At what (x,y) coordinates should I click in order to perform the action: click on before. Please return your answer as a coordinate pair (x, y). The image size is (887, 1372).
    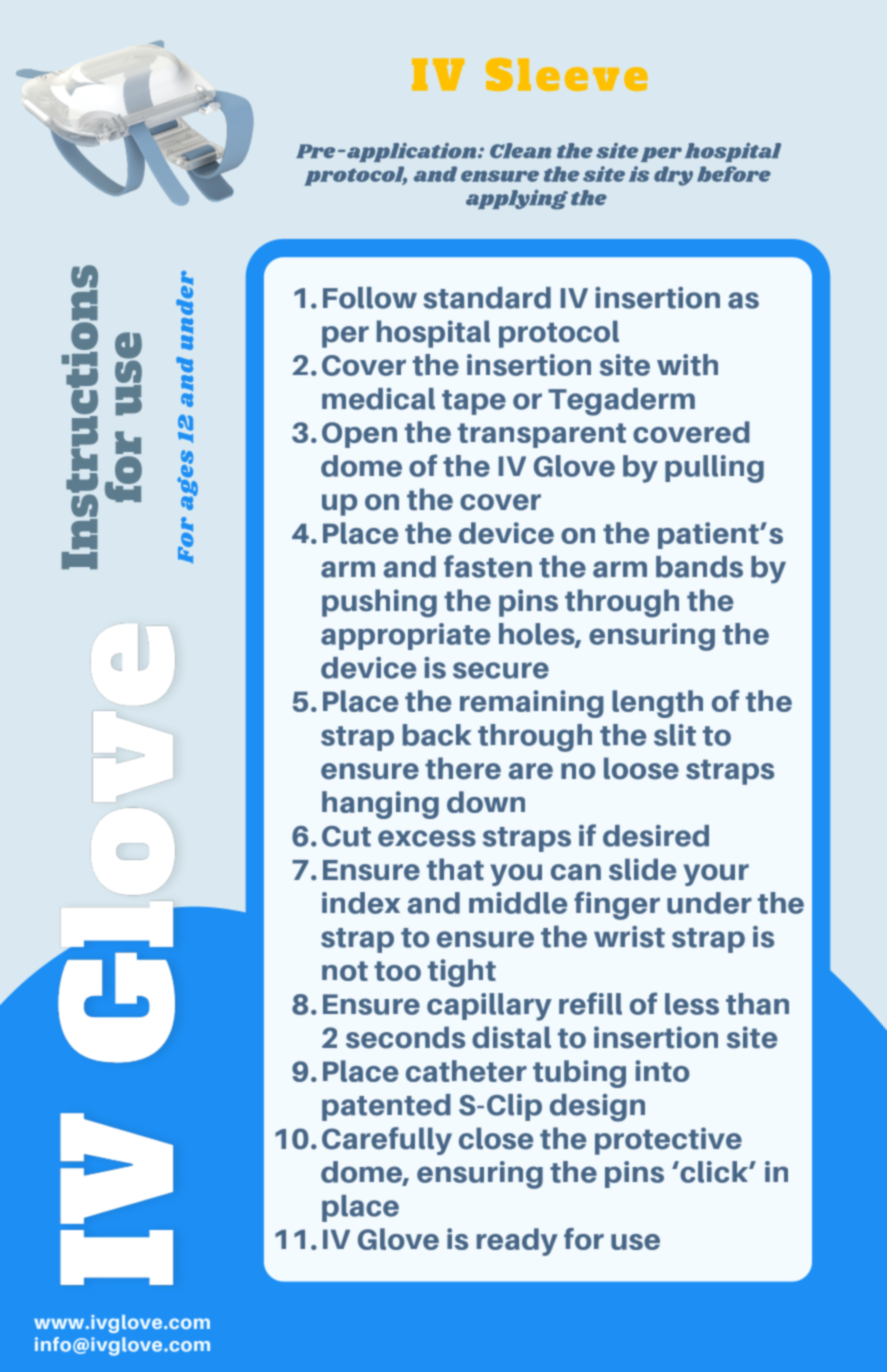
    Looking at the image, I should click on (734, 174).
